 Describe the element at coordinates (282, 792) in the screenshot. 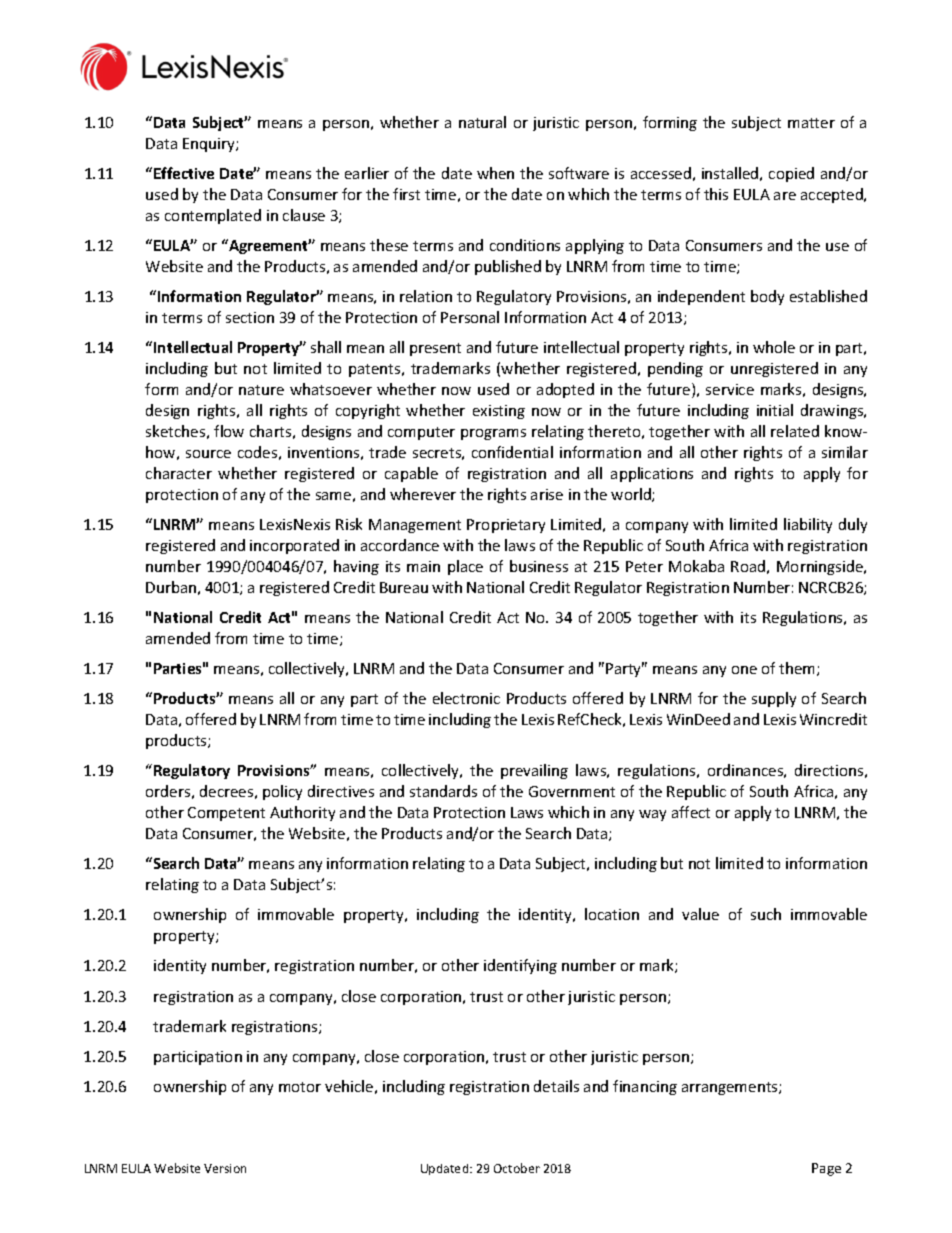

I see `policy` at that location.
